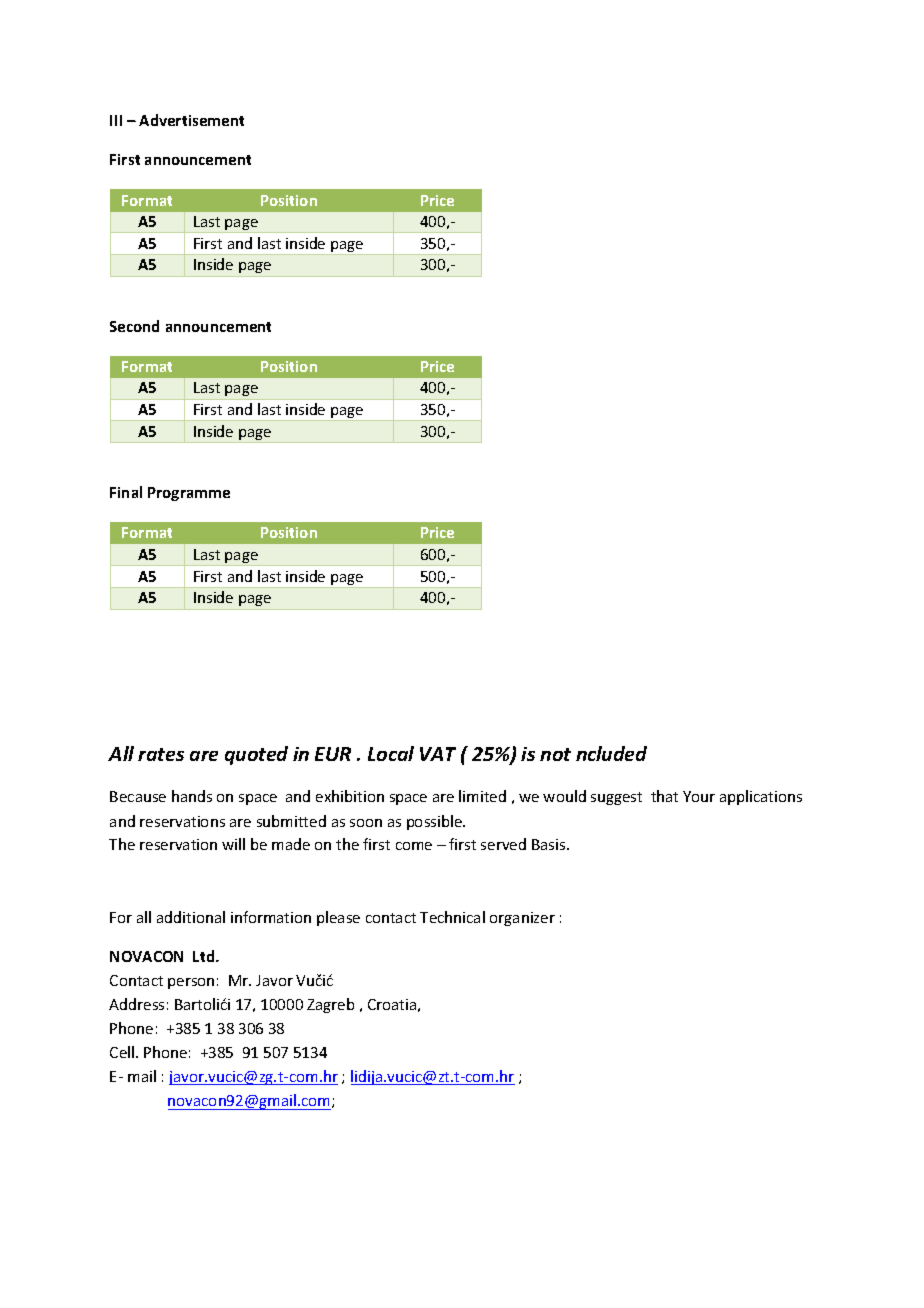 Image resolution: width=924 pixels, height=1308 pixels. Describe the element at coordinates (555, 754) in the page. I see `not` at that location.
